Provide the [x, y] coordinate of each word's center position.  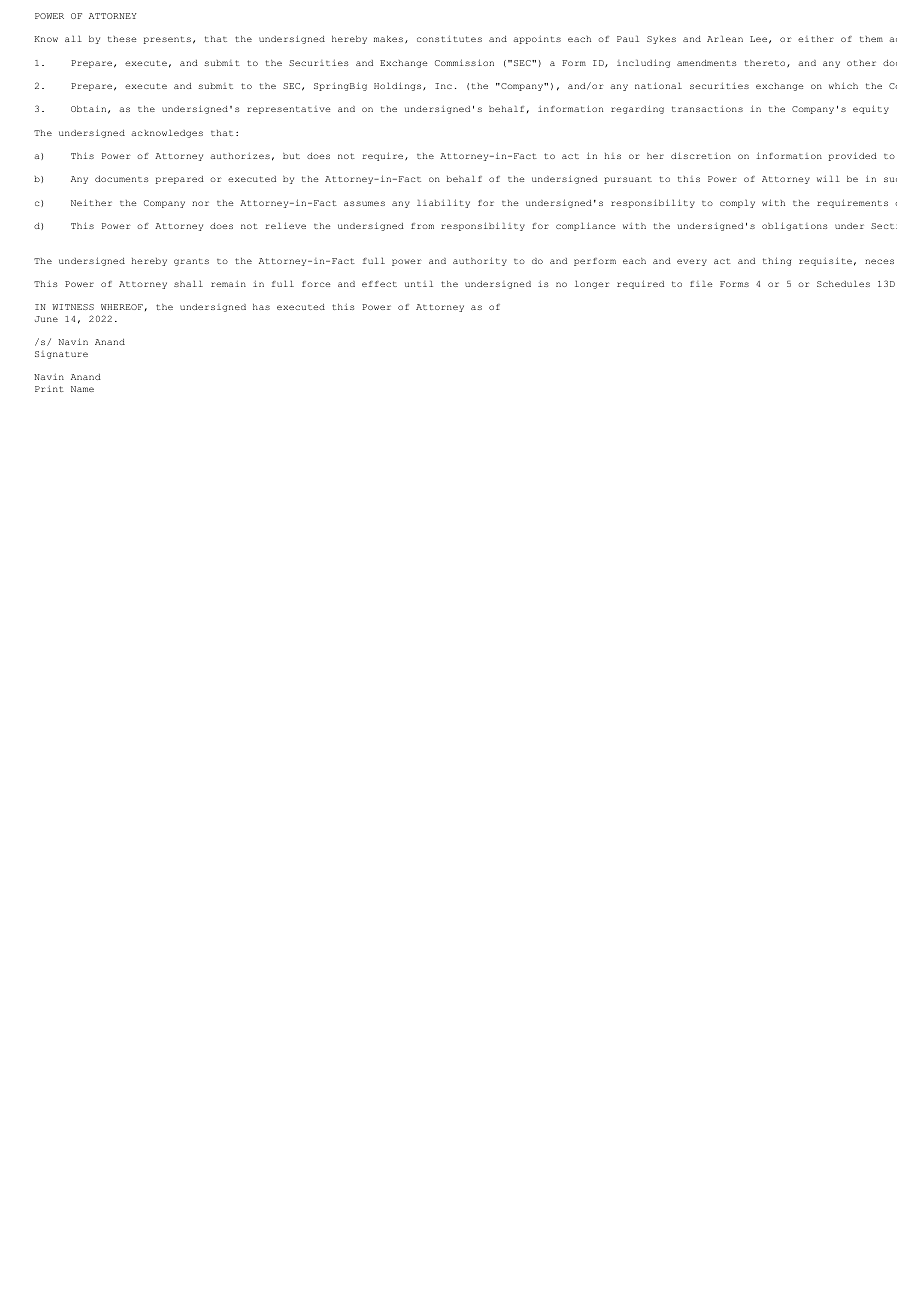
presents [167, 40]
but [291, 156]
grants [191, 262]
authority [480, 261]
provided [852, 156]
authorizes [240, 156]
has [261, 307]
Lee [758, 39]
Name [82, 389]
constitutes [449, 39]
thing [777, 261]
